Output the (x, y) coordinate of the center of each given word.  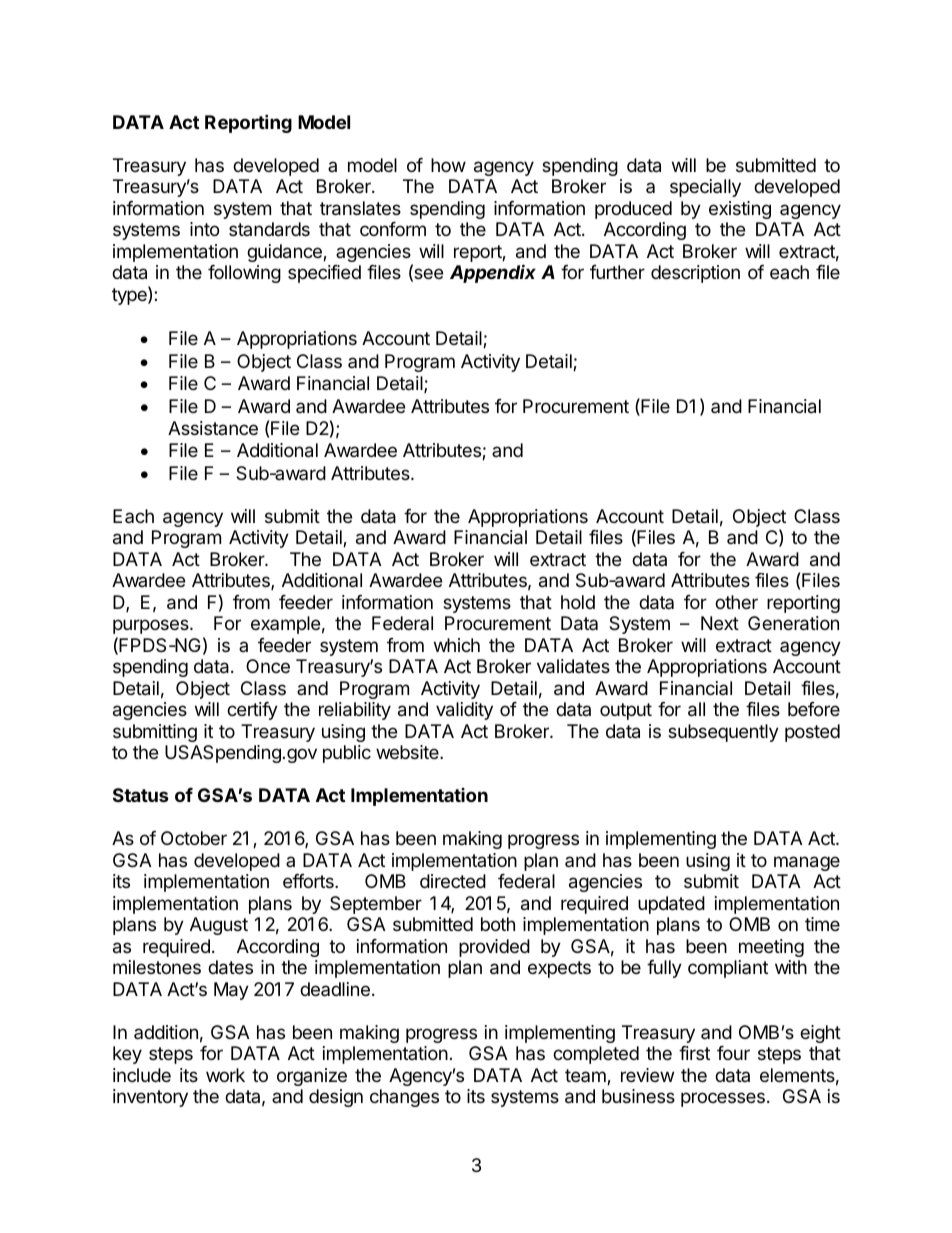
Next (720, 623)
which (457, 645)
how (448, 165)
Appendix (493, 273)
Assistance (213, 428)
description (695, 274)
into (204, 229)
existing (740, 210)
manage (807, 863)
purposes (152, 626)
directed (453, 881)
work (225, 1075)
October (194, 838)
